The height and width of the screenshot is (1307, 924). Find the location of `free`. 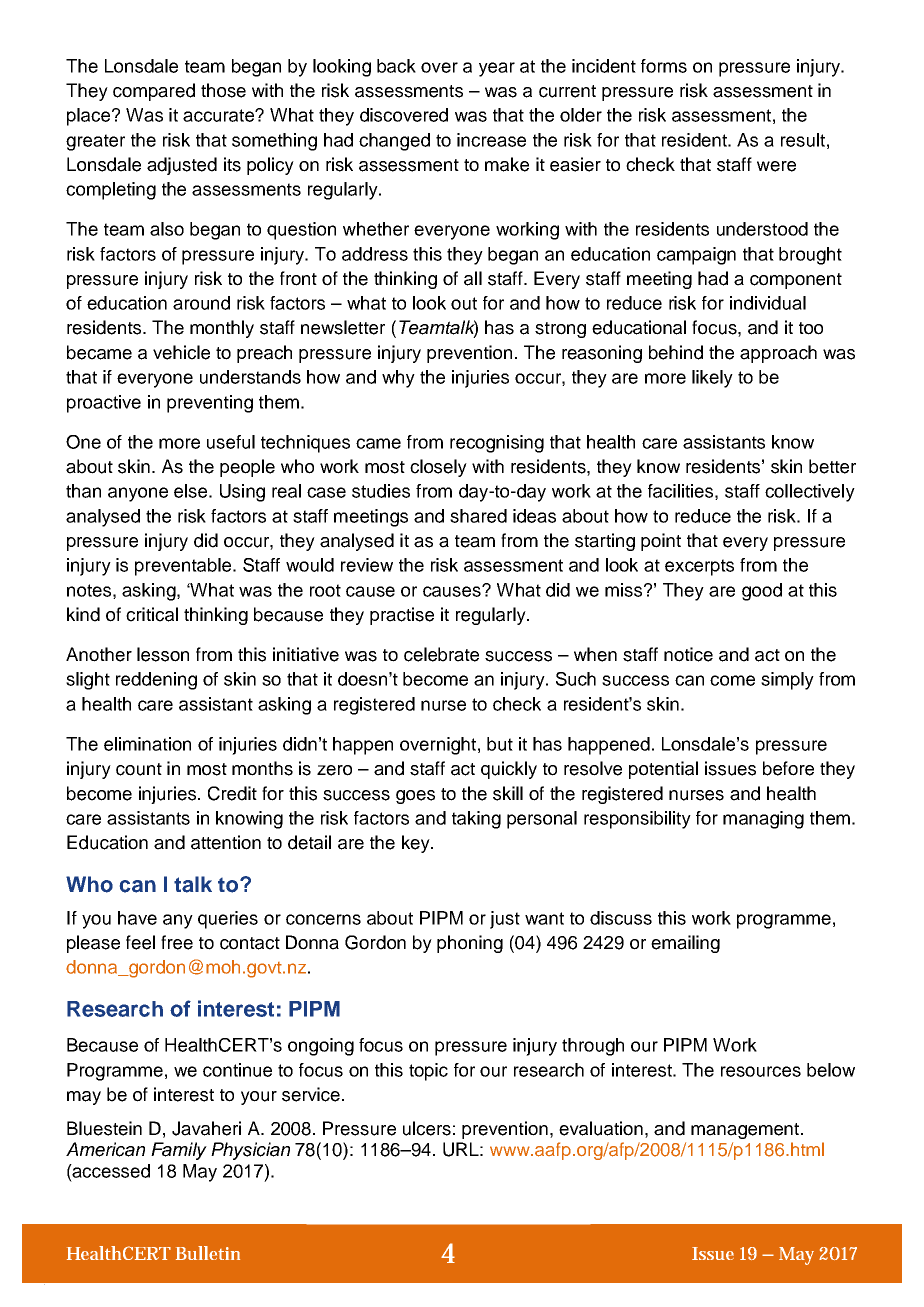

free is located at coordinates (177, 942).
